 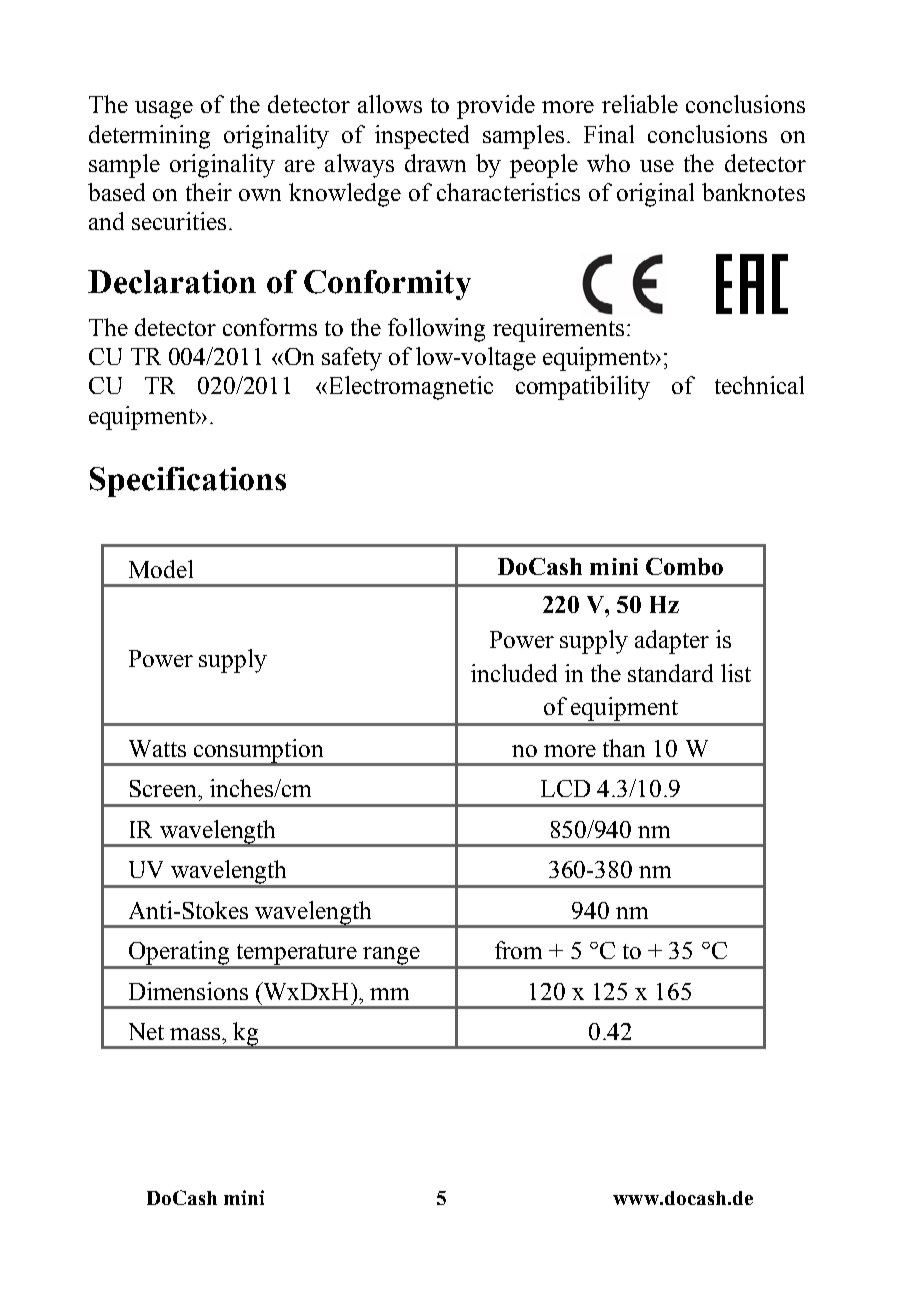 I want to click on inspected, so click(x=422, y=137).
